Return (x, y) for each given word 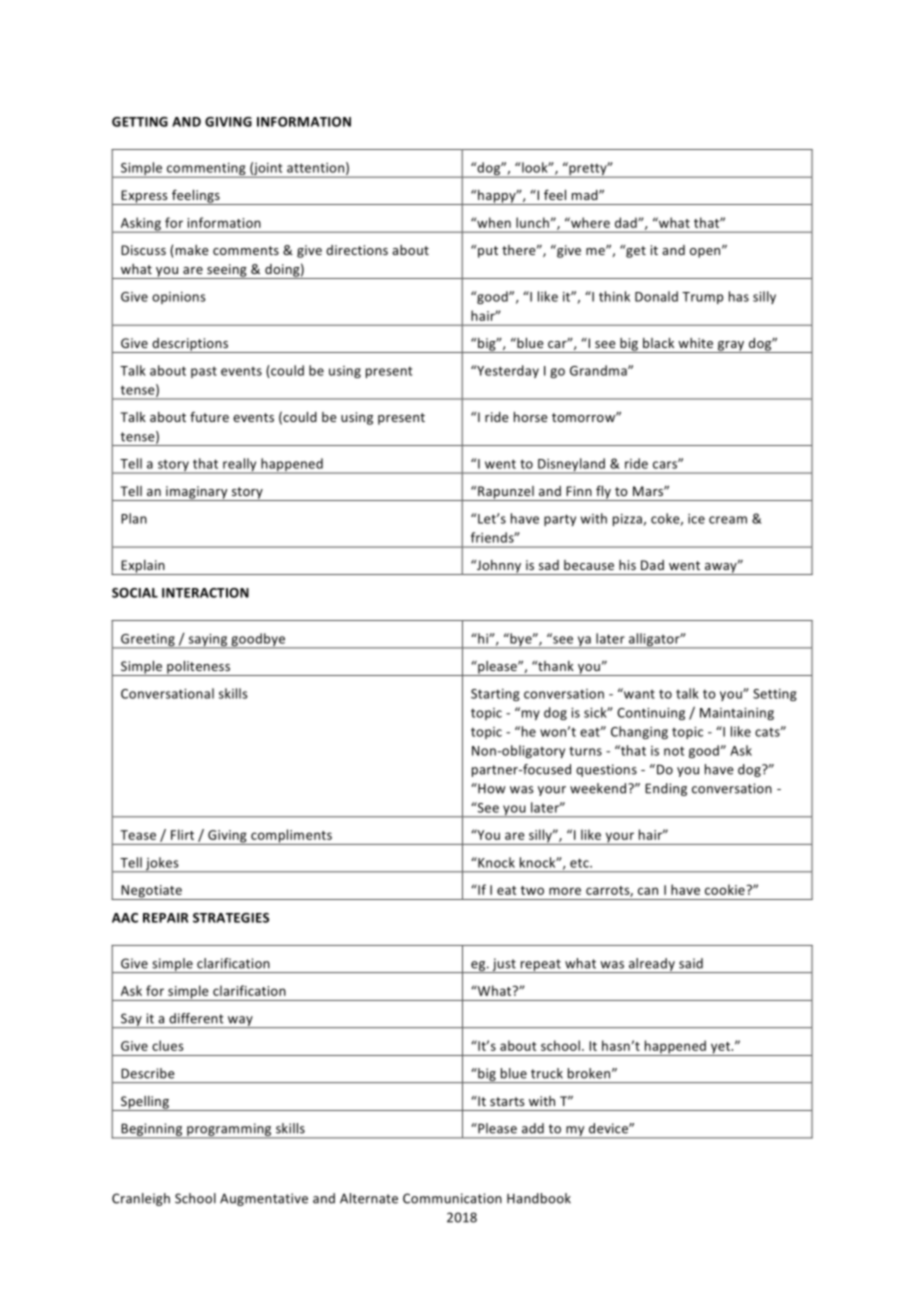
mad (586, 195)
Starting (495, 695)
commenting (206, 170)
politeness (199, 668)
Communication (452, 1198)
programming (229, 1130)
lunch (532, 222)
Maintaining (737, 714)
